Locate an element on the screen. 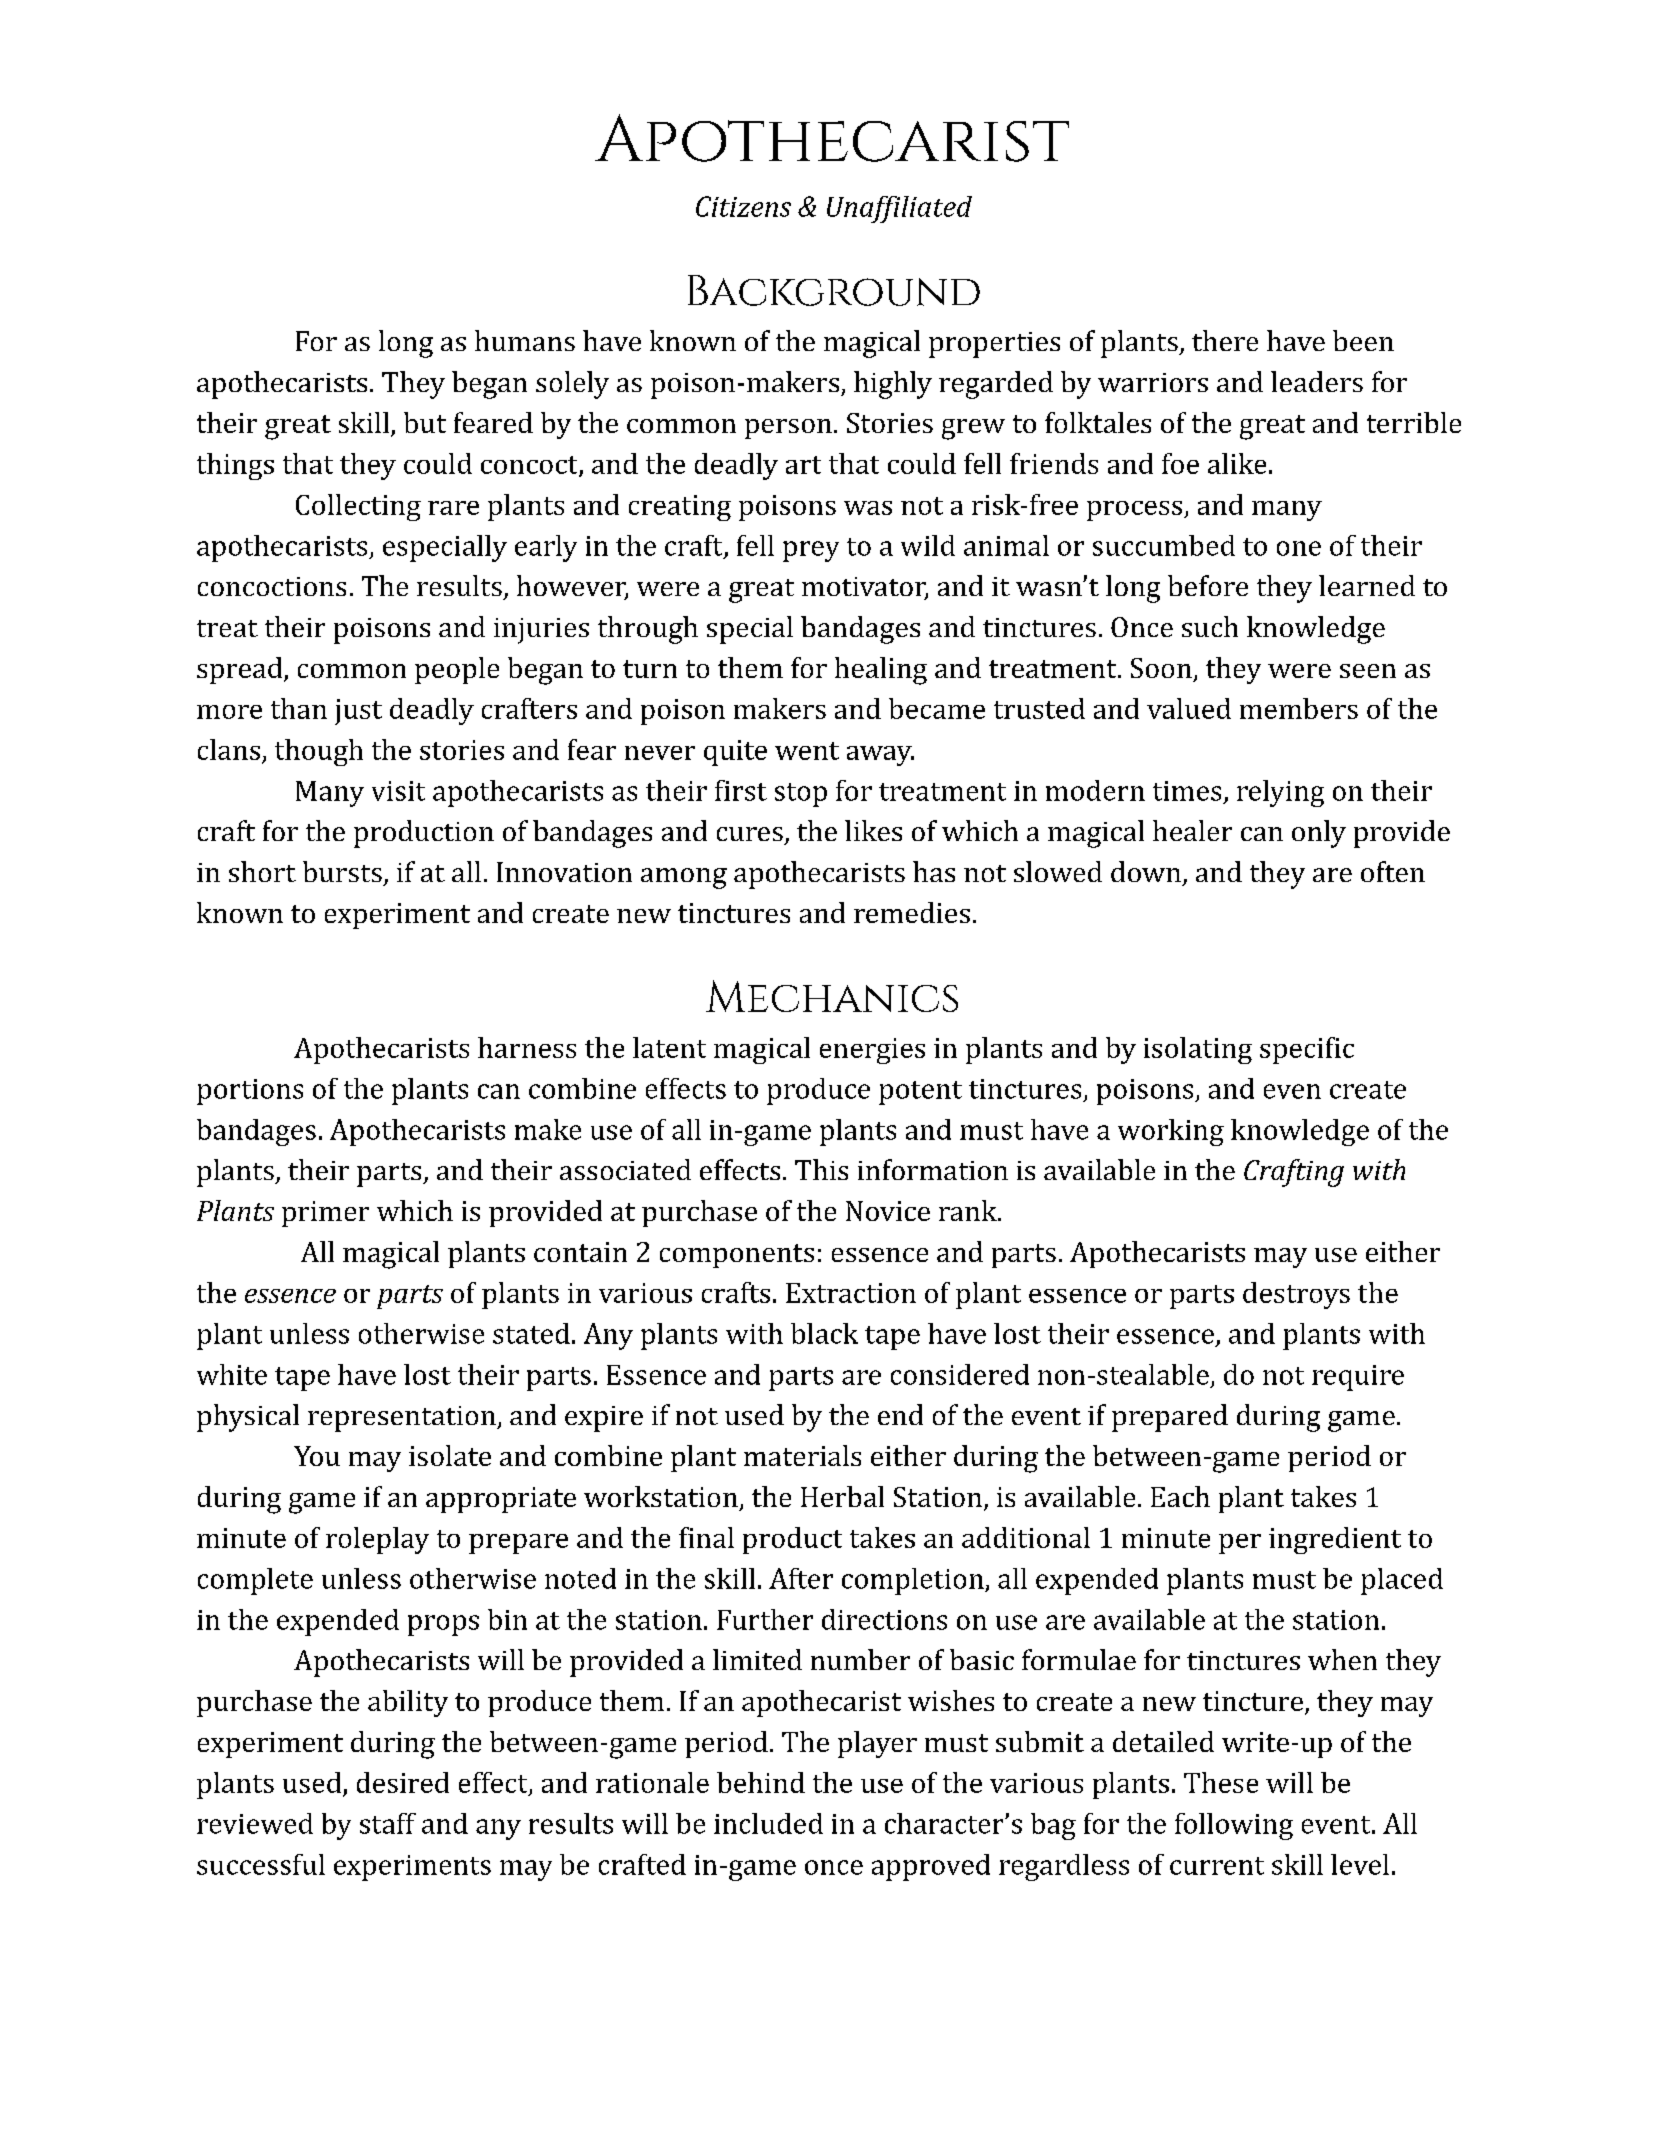 The width and height of the screenshot is (1666, 2156). specific is located at coordinates (1307, 1050).
